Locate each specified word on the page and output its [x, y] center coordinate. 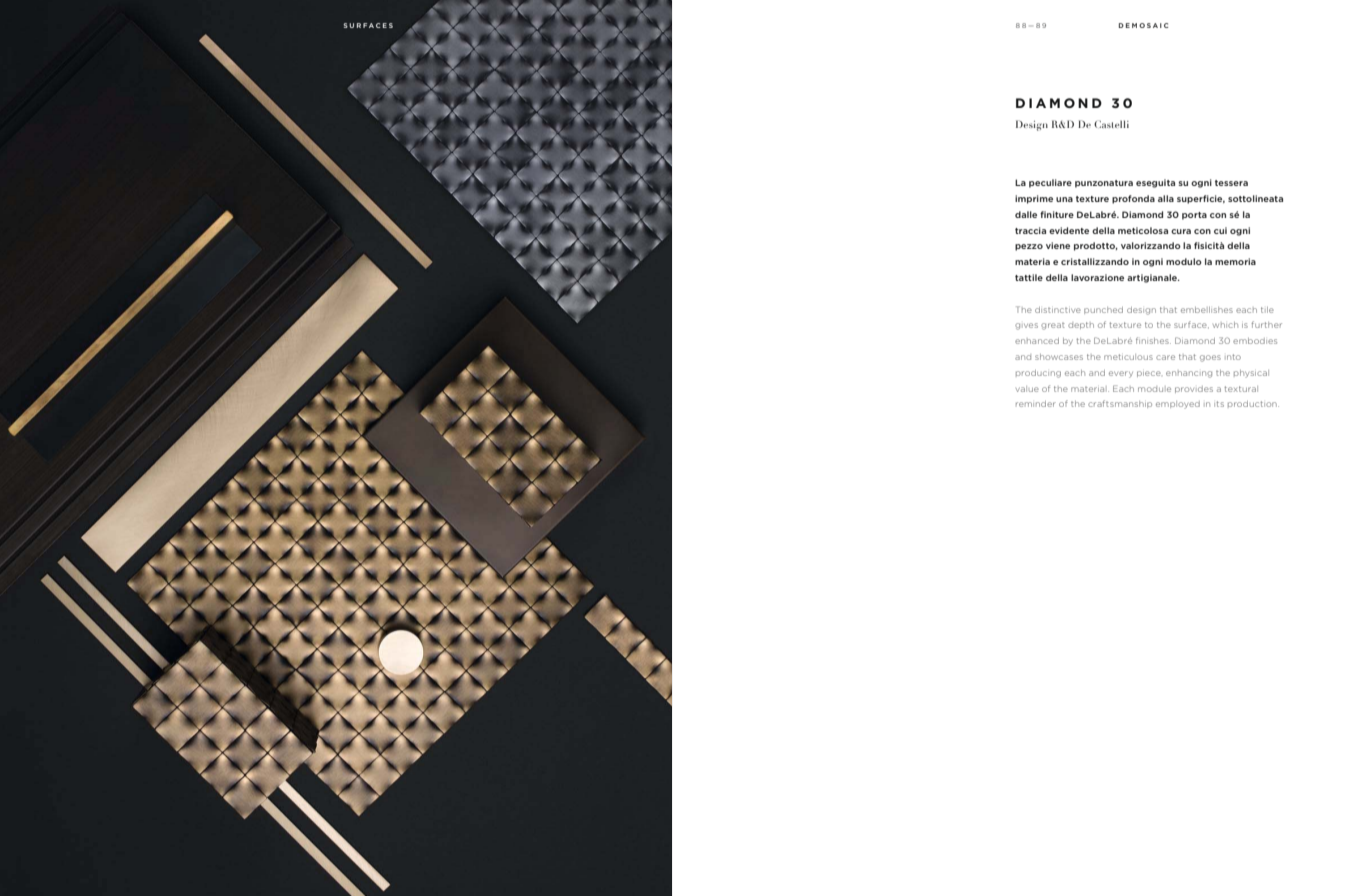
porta [1194, 216]
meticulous [1128, 357]
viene [1058, 245]
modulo [1184, 261]
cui [1220, 230]
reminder [1036, 404]
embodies [1255, 341]
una [1064, 199]
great [1053, 326]
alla [1166, 198]
